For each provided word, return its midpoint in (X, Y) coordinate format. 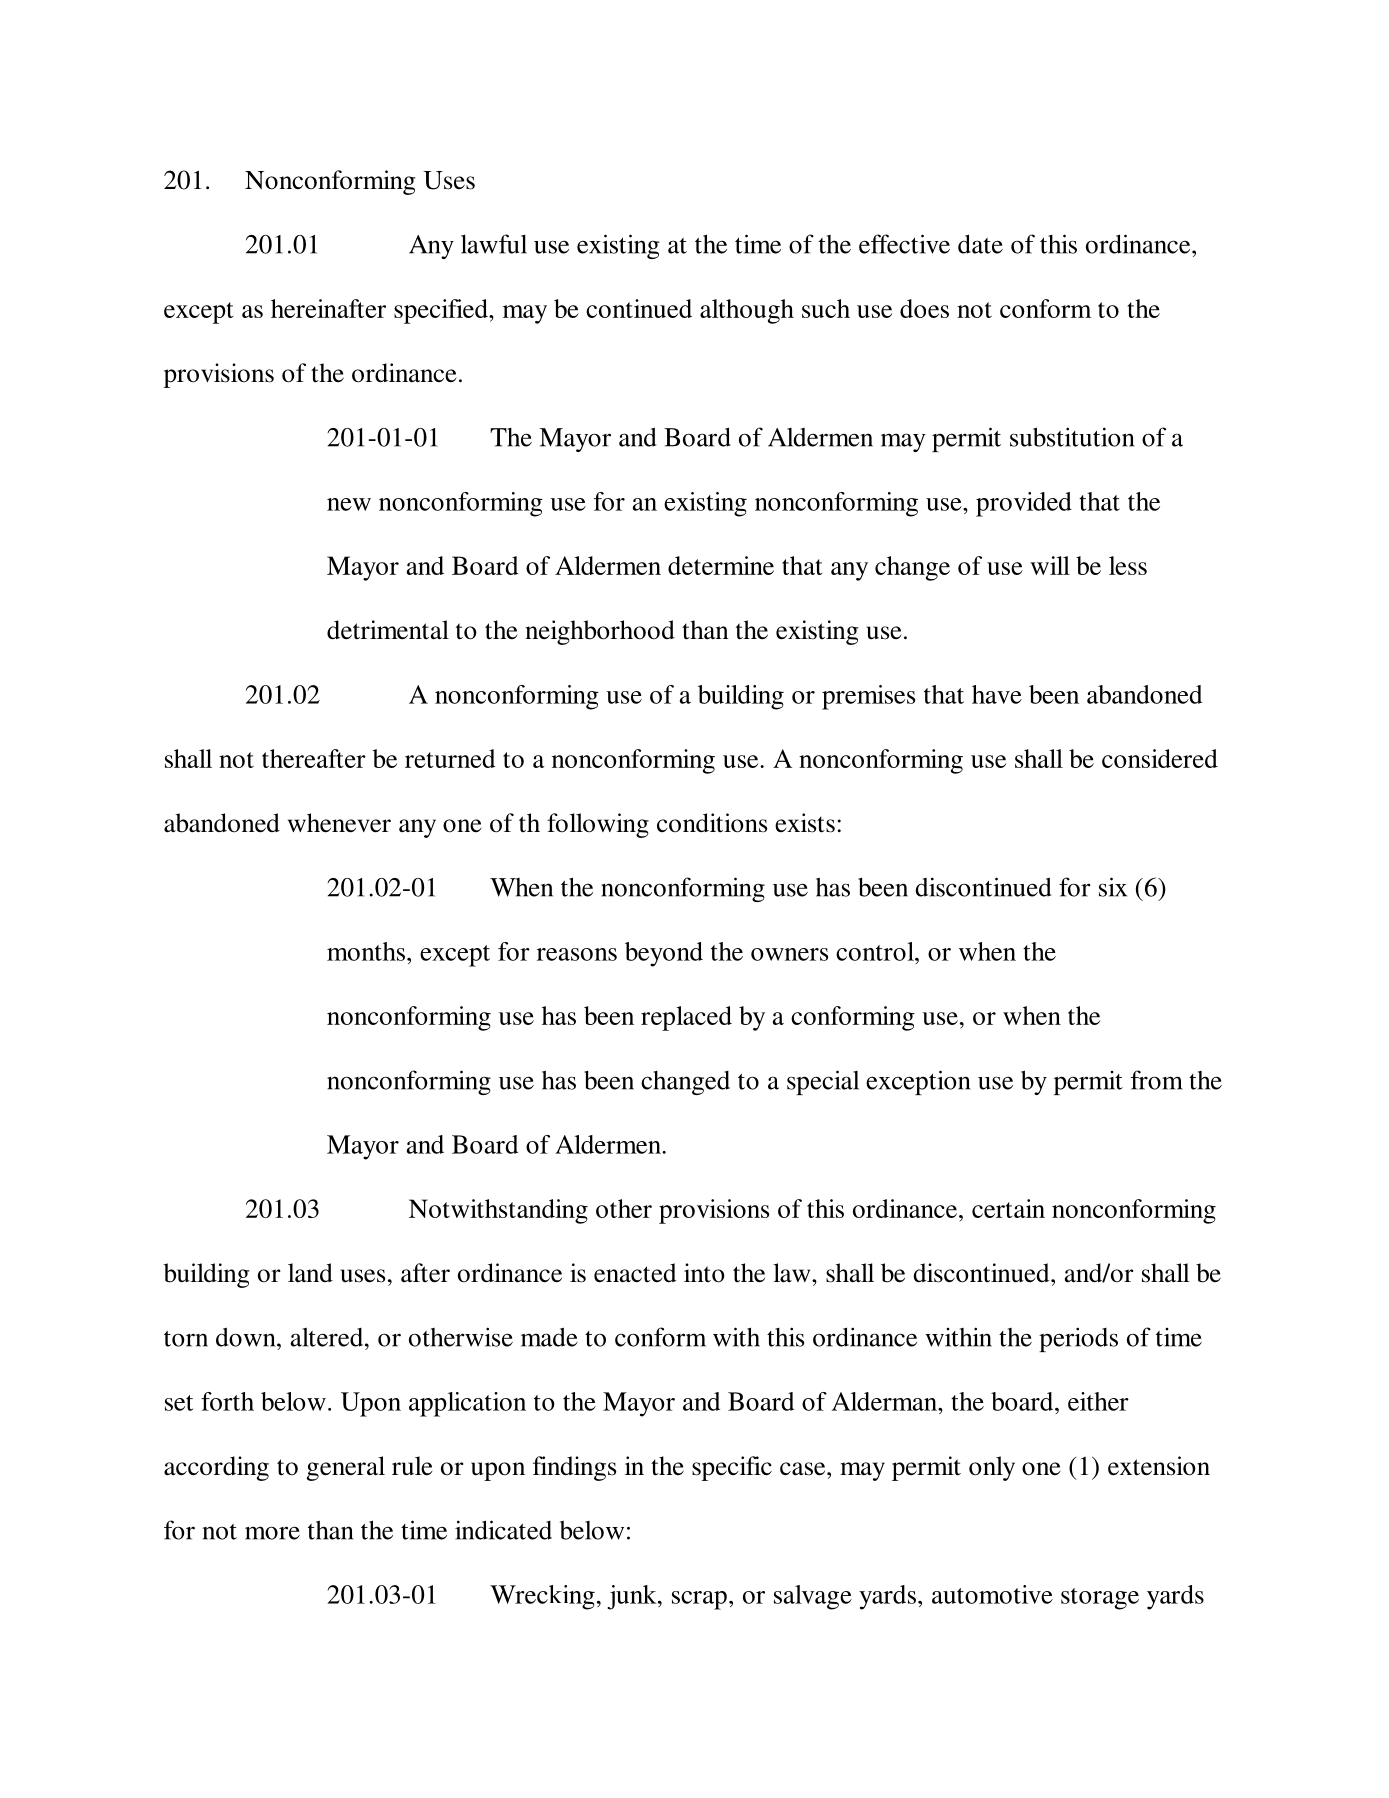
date (980, 244)
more (272, 1533)
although (747, 311)
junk (633, 1597)
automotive (992, 1594)
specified (442, 311)
